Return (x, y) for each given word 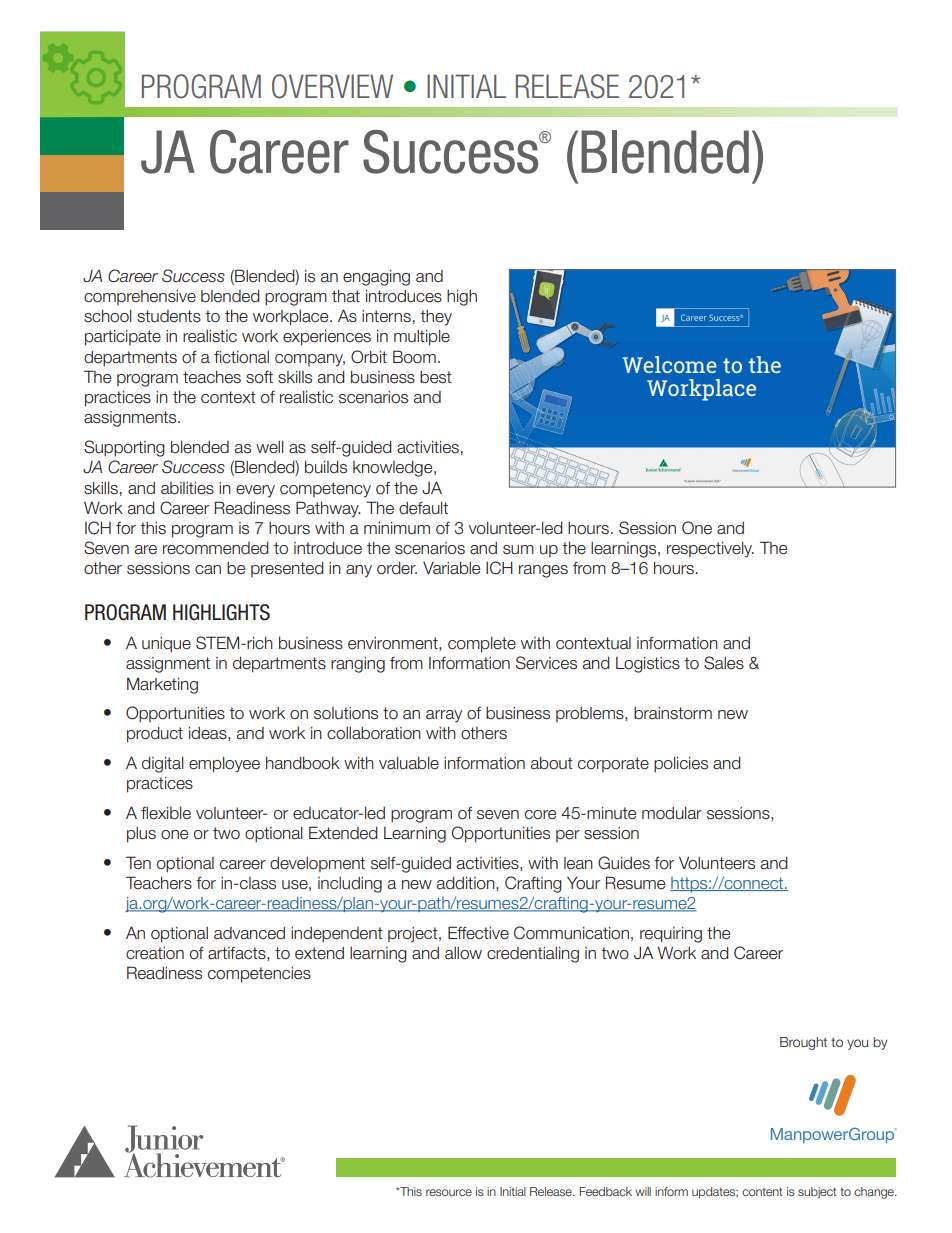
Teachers (159, 883)
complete (482, 645)
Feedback (606, 1191)
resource (449, 1192)
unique (166, 644)
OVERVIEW (332, 86)
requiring (671, 935)
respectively (710, 550)
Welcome (670, 364)
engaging (376, 278)
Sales (724, 663)
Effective (478, 933)
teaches (212, 377)
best (436, 377)
